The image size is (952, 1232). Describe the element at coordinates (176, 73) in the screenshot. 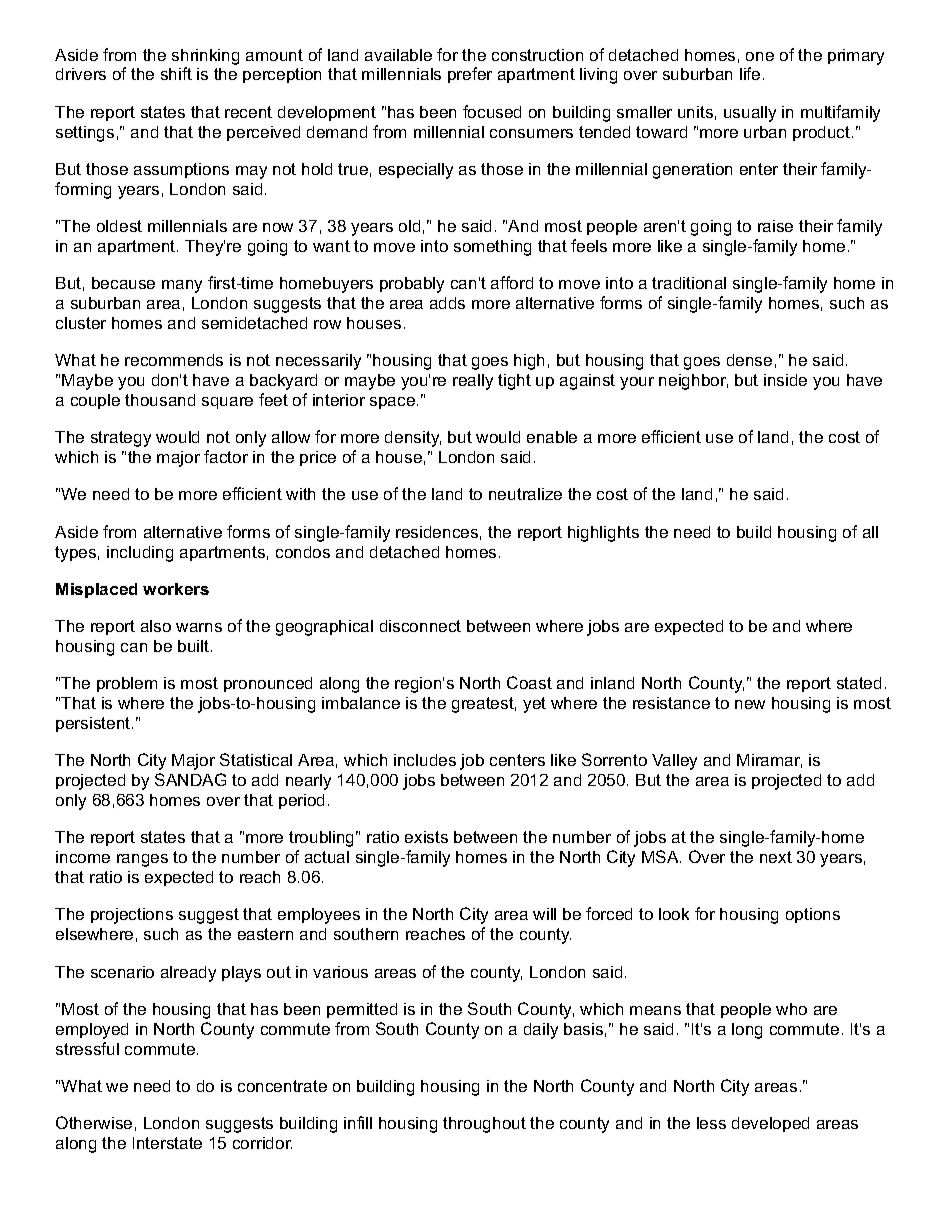

I see `shift` at that location.
